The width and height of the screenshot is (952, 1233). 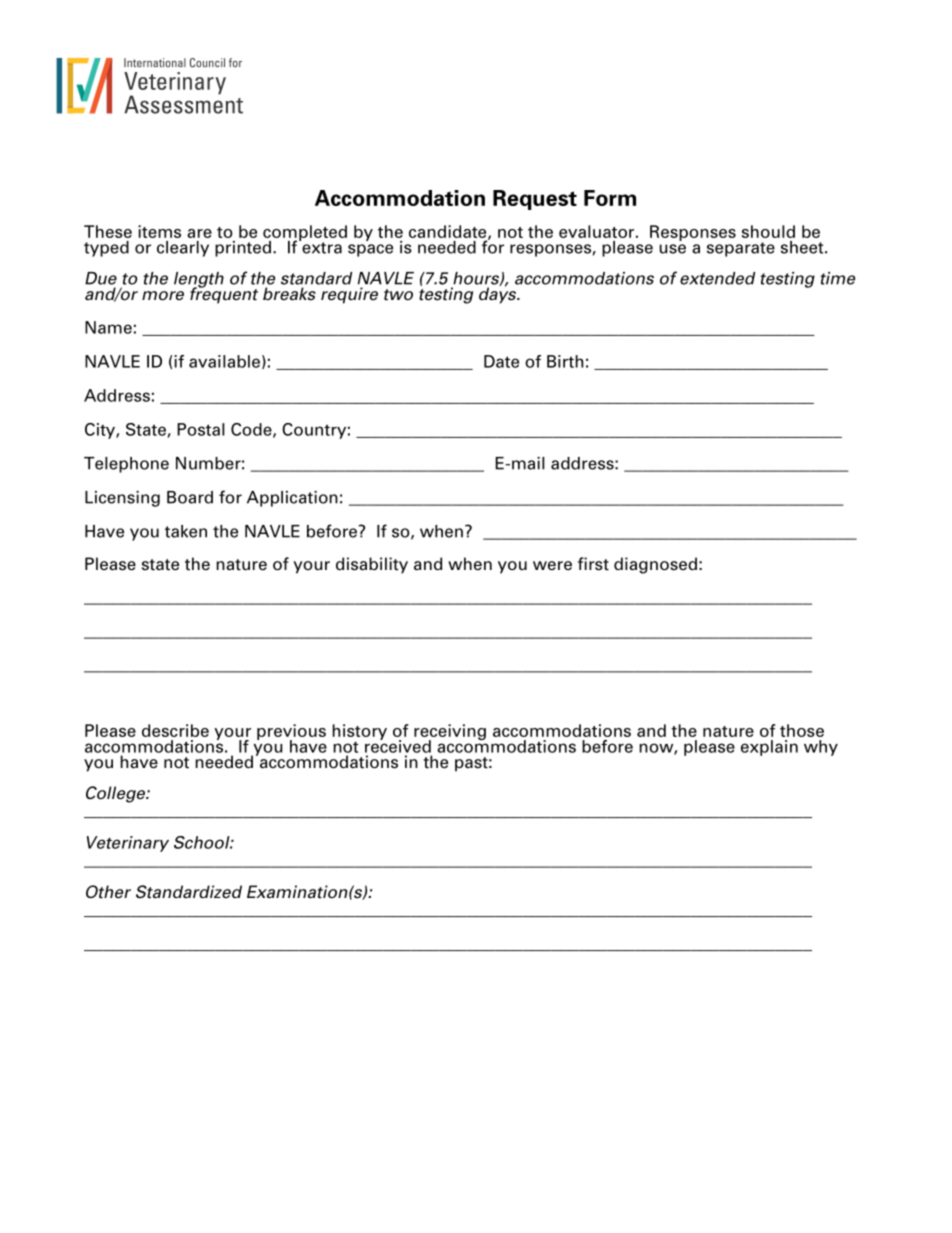 What do you see at coordinates (655, 565) in the screenshot?
I see `diagnosed` at bounding box center [655, 565].
